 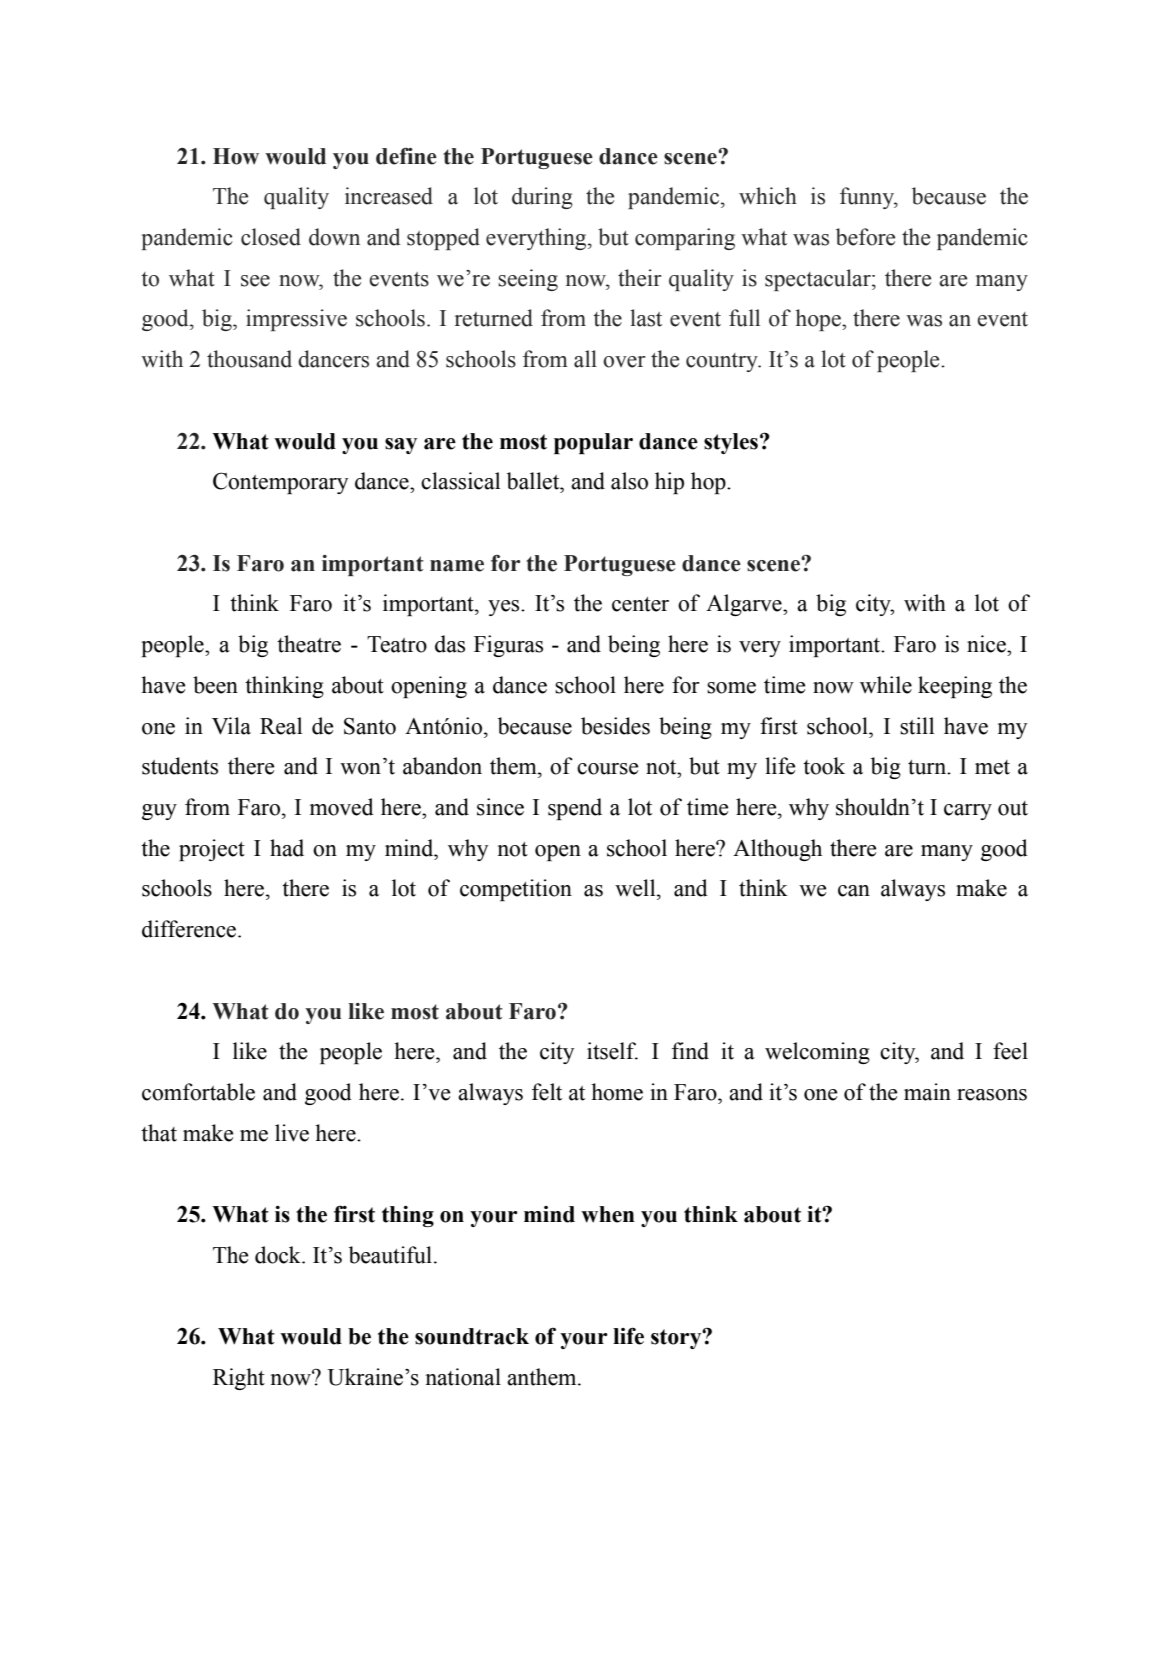 What do you see at coordinates (281, 726) in the image?
I see `Real` at bounding box center [281, 726].
